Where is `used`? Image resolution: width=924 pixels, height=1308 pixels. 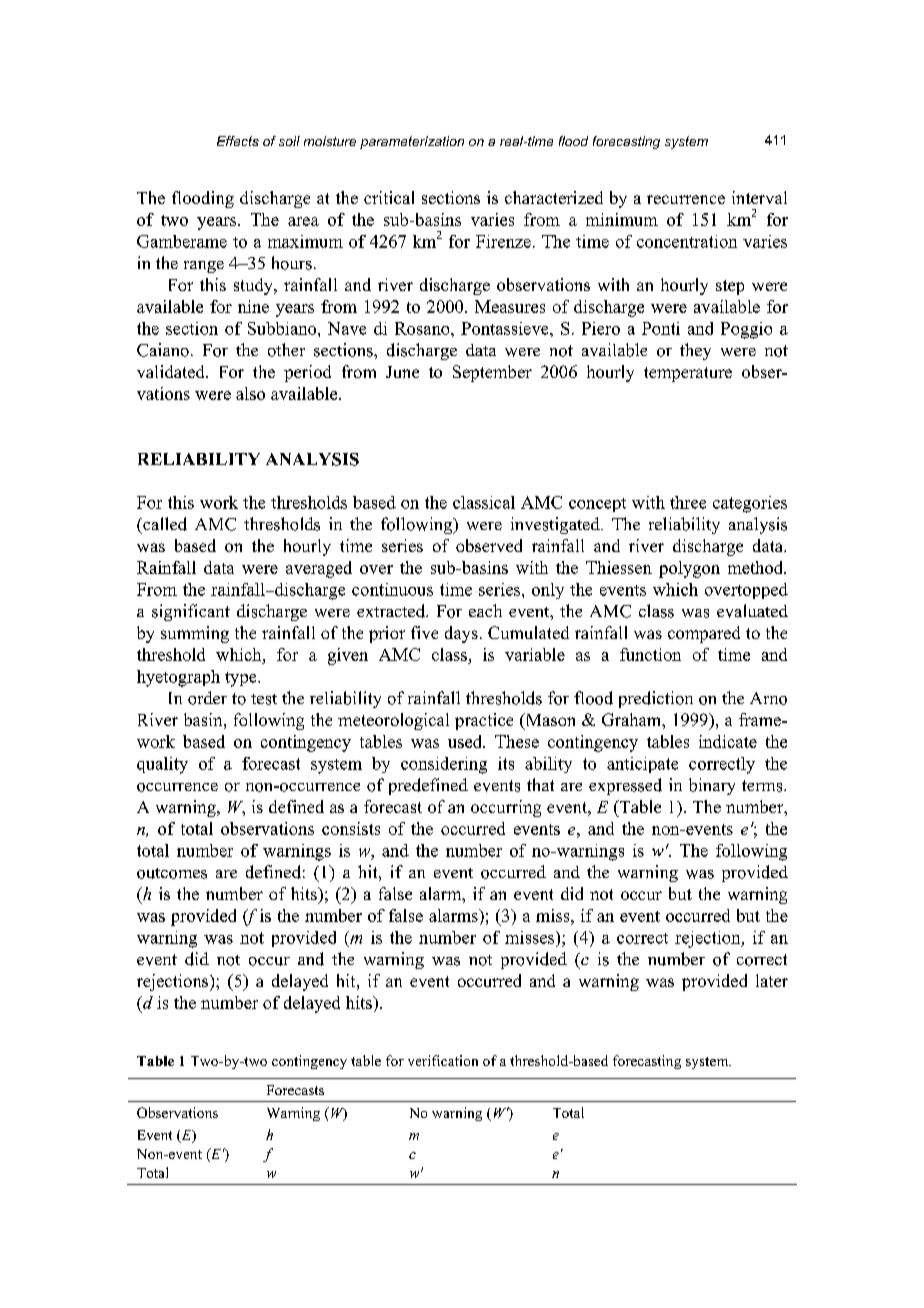
used is located at coordinates (466, 741).
